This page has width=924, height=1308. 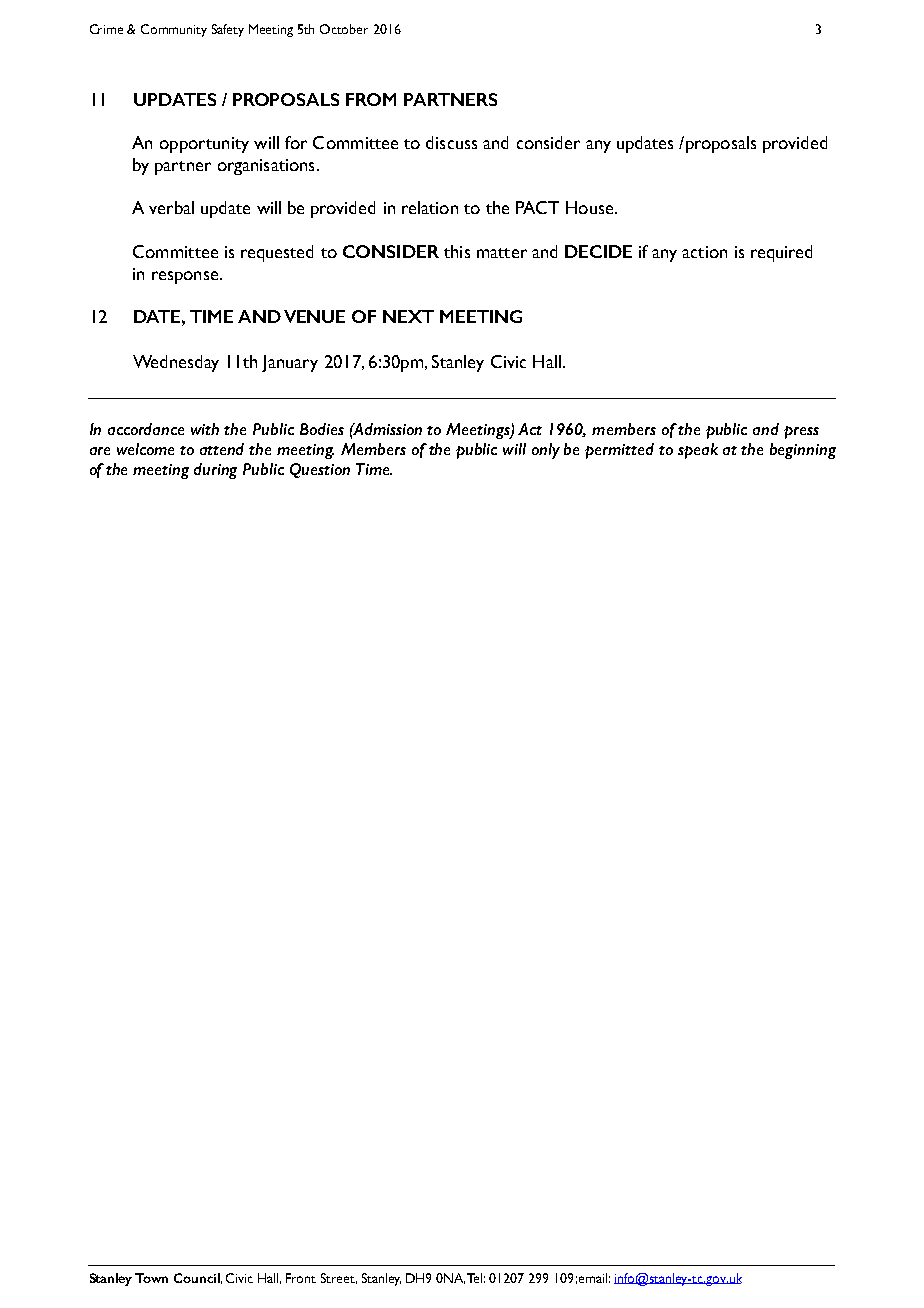 I want to click on Wednesday, so click(x=176, y=363).
